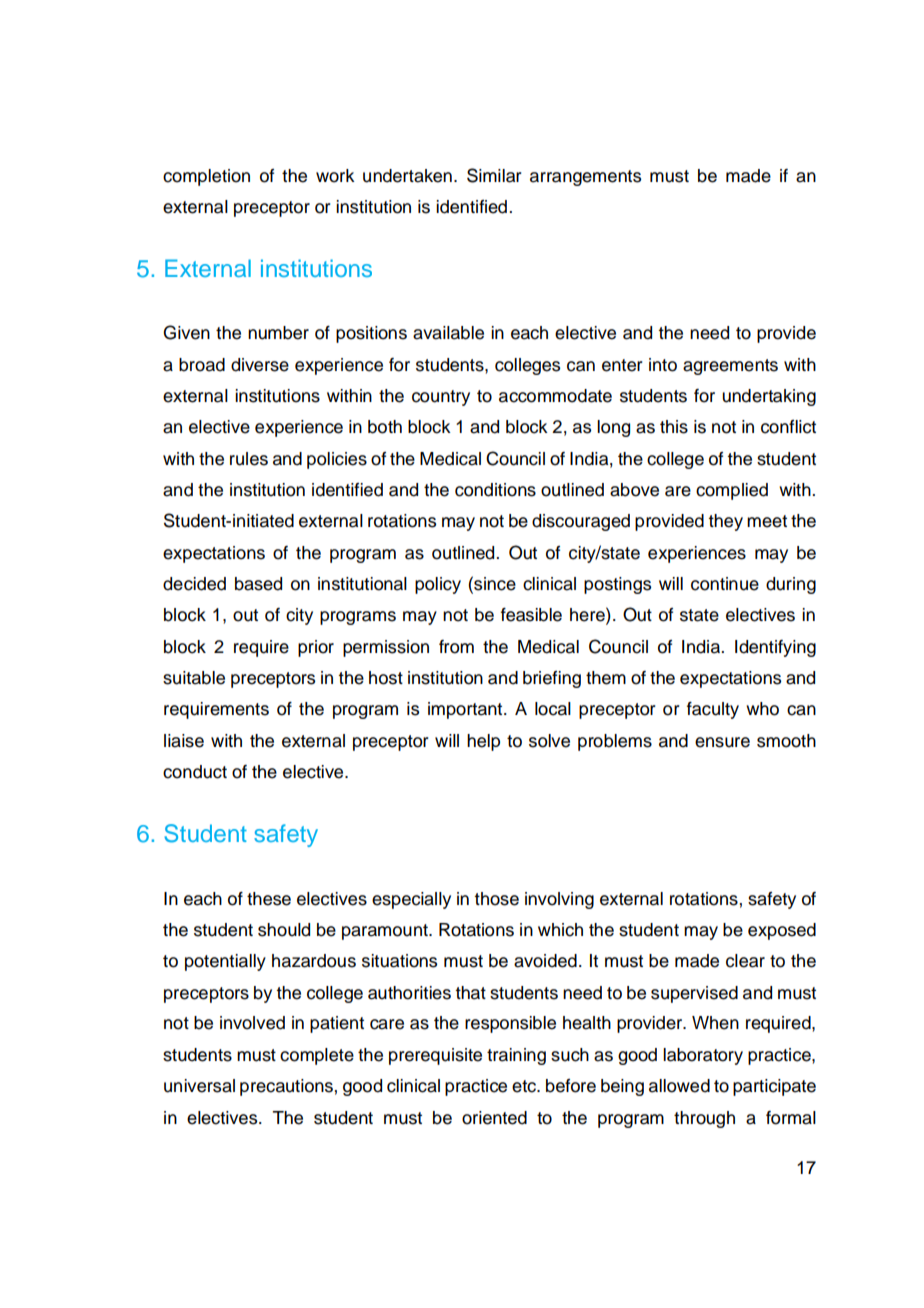 The image size is (924, 1308). What do you see at coordinates (286, 1087) in the screenshot?
I see `precautions` at bounding box center [286, 1087].
